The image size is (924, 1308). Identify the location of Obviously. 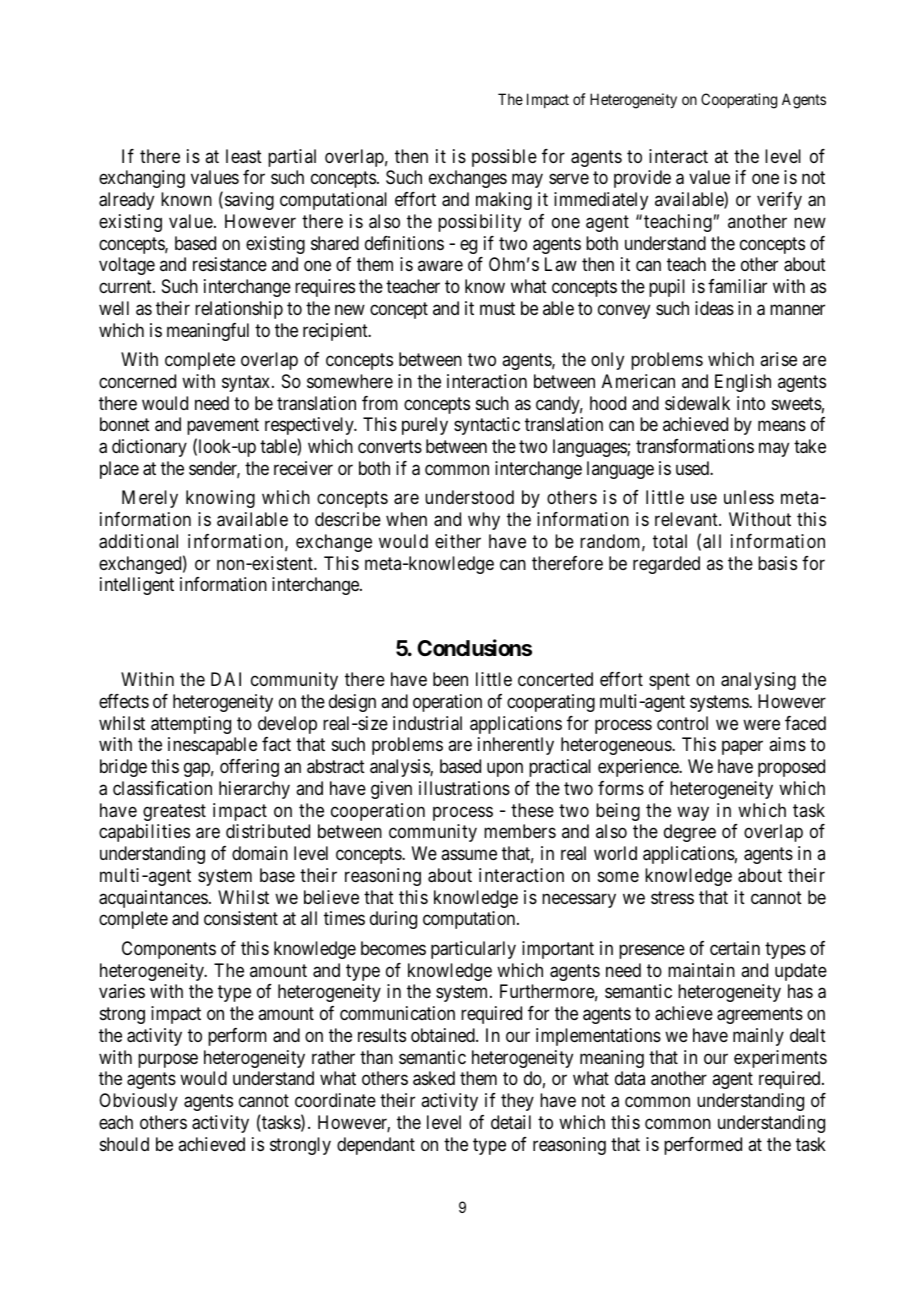
(138, 1102).
